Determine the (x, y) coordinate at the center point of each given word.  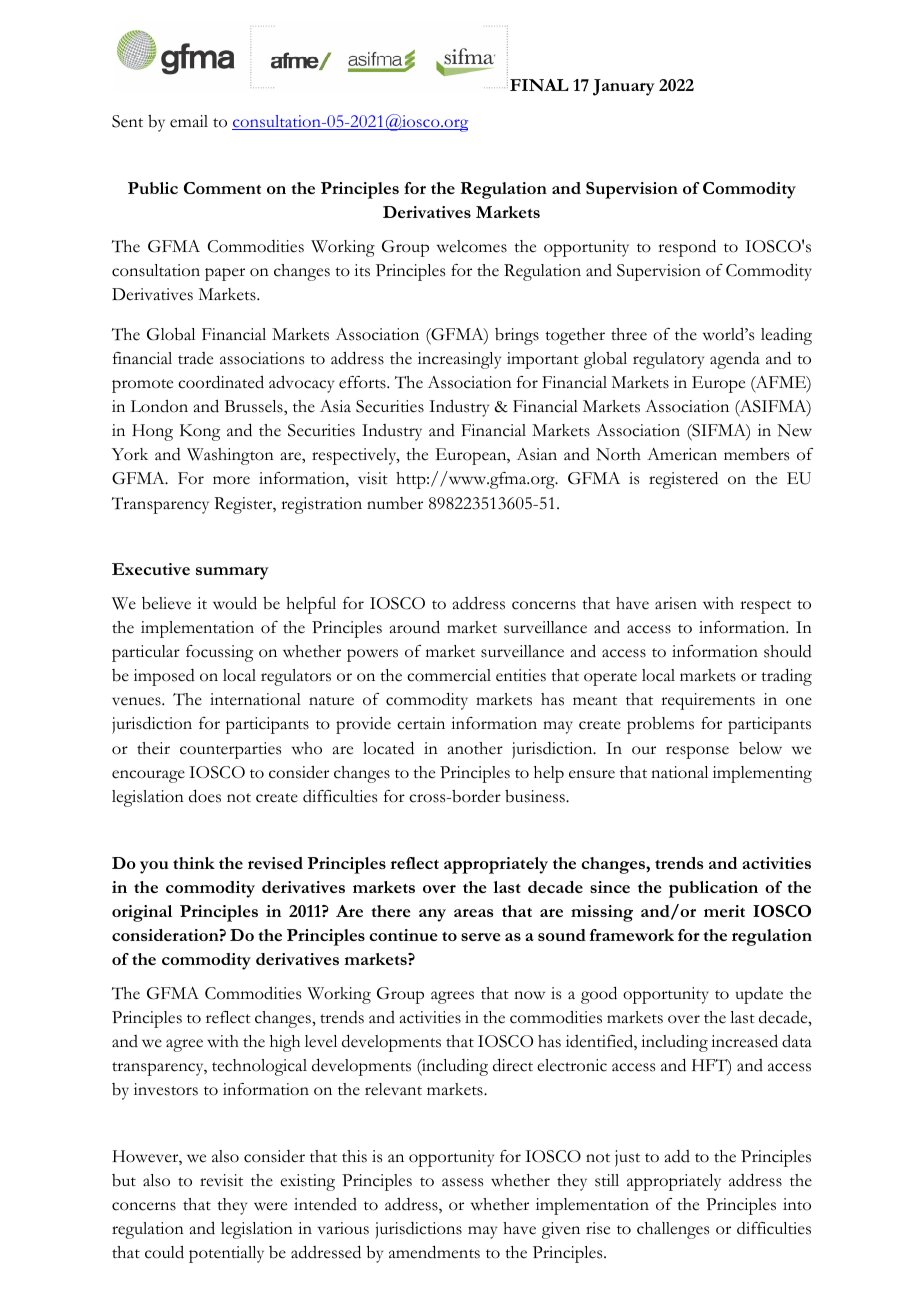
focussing (219, 653)
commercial (449, 675)
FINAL (539, 85)
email (189, 121)
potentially (226, 1254)
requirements (708, 701)
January (624, 87)
